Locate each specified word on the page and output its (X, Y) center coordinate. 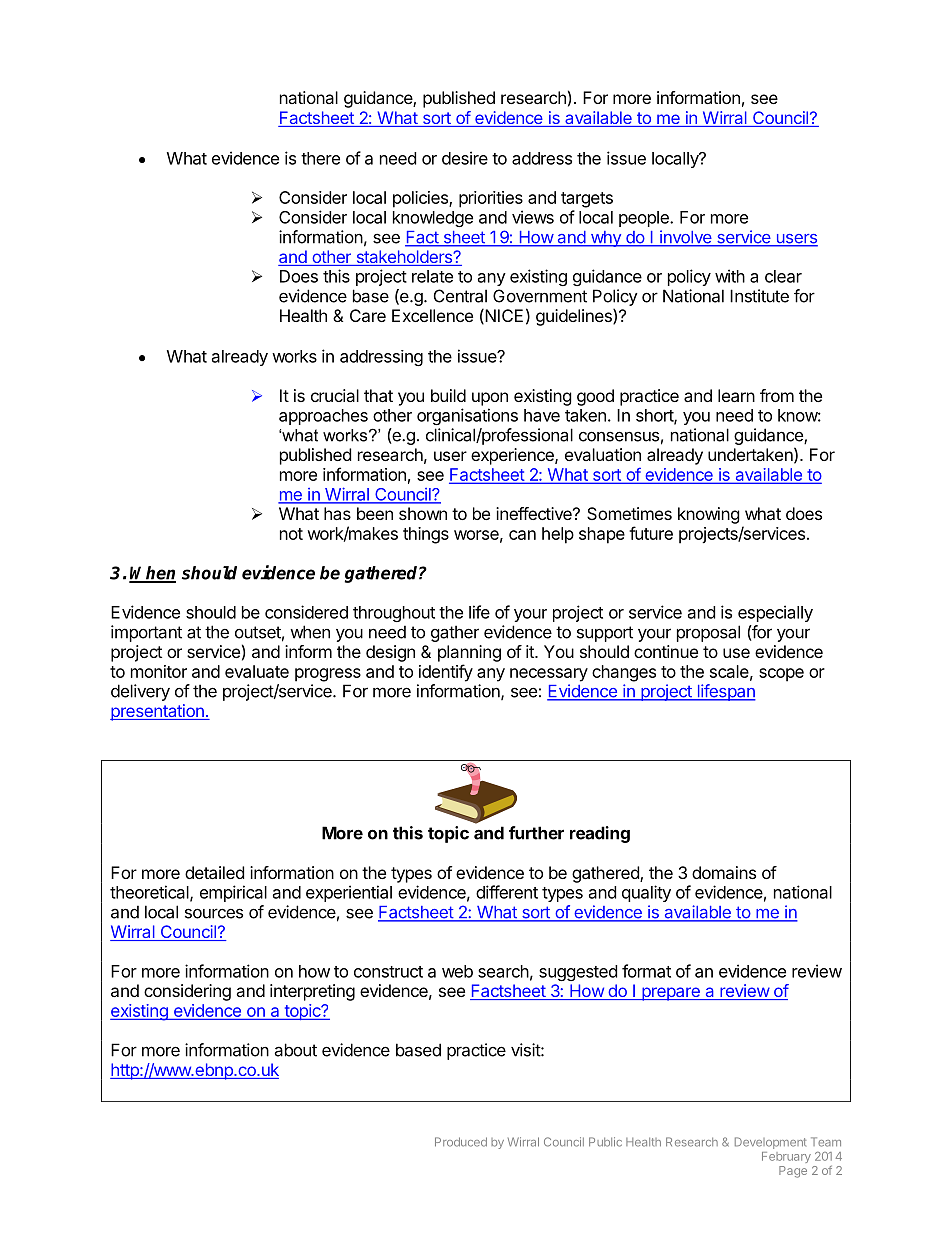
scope (781, 675)
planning (469, 653)
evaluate (257, 671)
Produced (461, 1142)
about (295, 1050)
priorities (491, 199)
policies (421, 199)
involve (686, 238)
